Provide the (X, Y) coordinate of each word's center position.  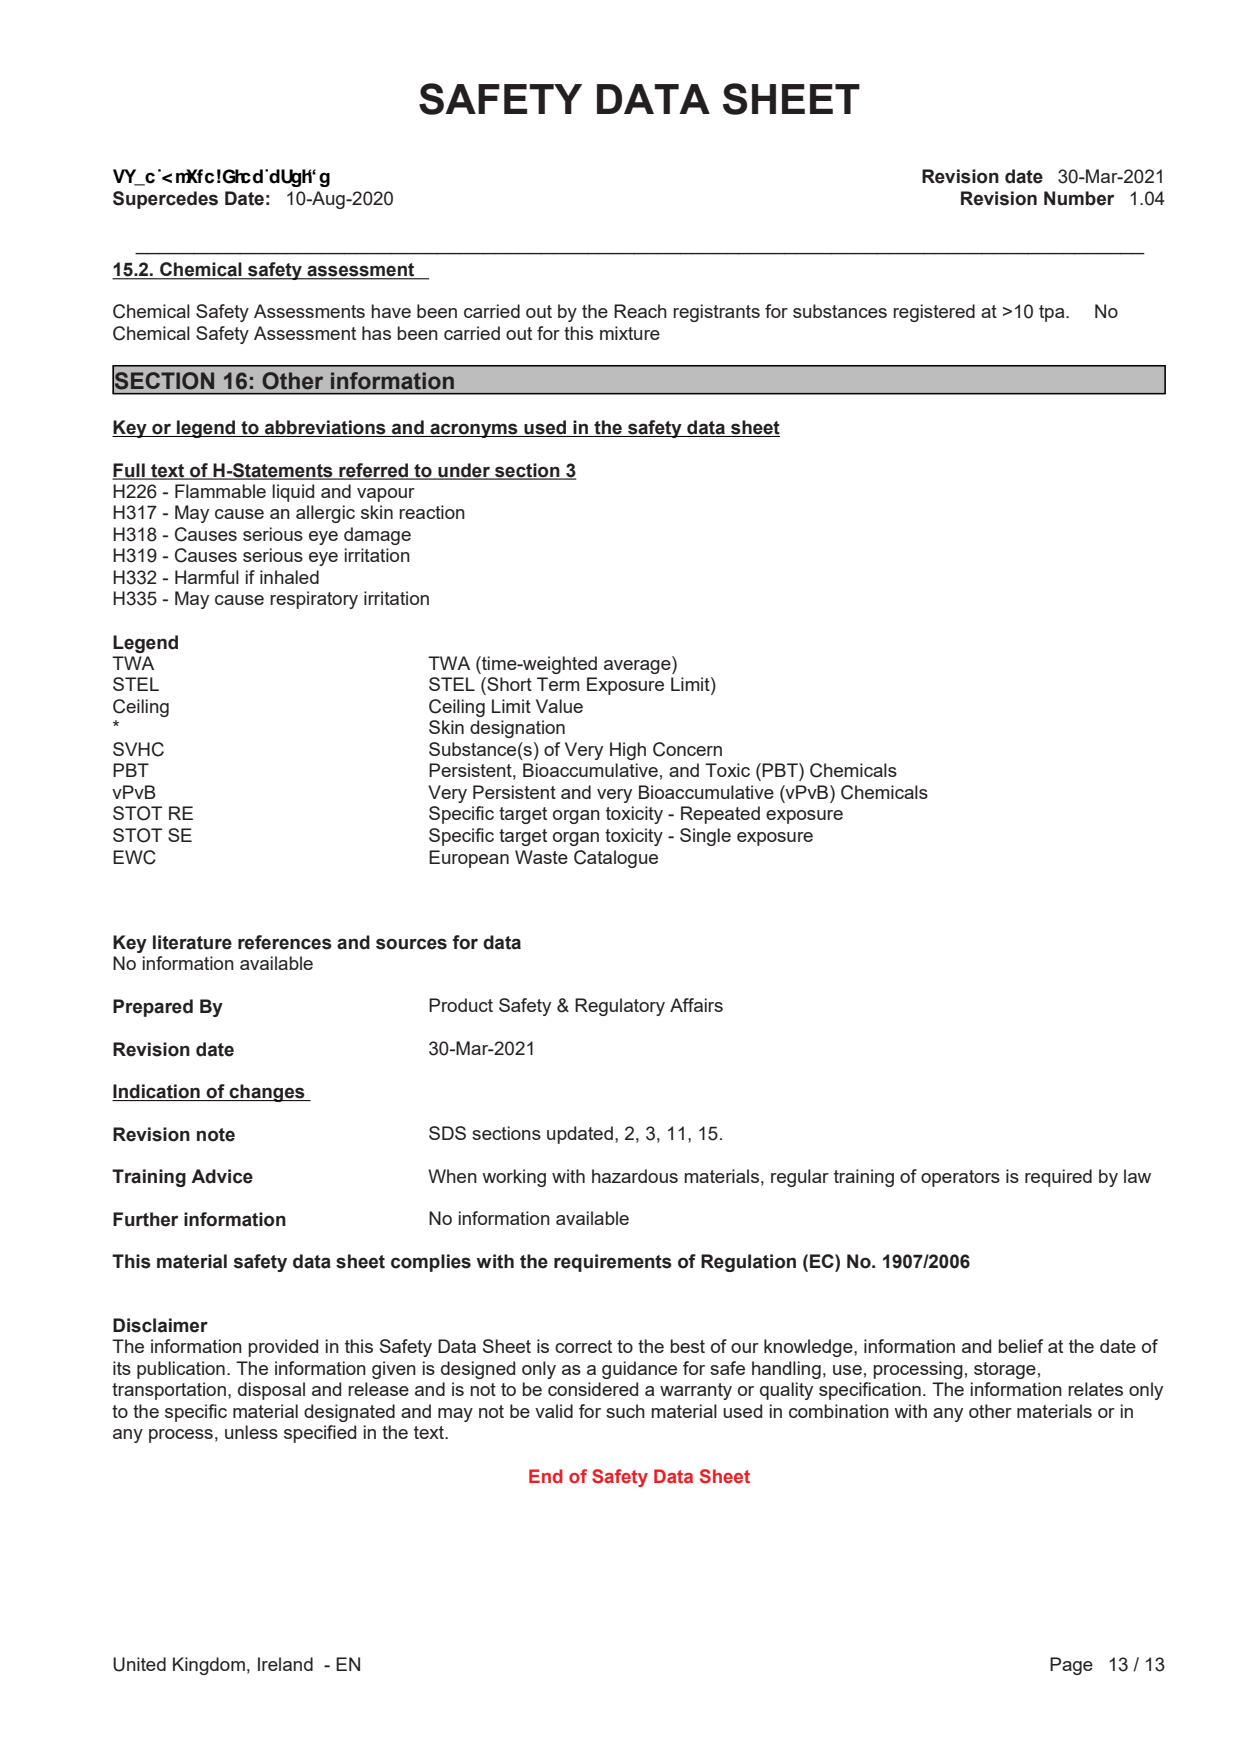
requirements (613, 1263)
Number (1079, 198)
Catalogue (616, 859)
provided (283, 1348)
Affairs (696, 1005)
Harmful (207, 577)
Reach (640, 311)
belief (1020, 1346)
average (638, 665)
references (285, 942)
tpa (1053, 313)
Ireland (285, 1664)
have (391, 311)
